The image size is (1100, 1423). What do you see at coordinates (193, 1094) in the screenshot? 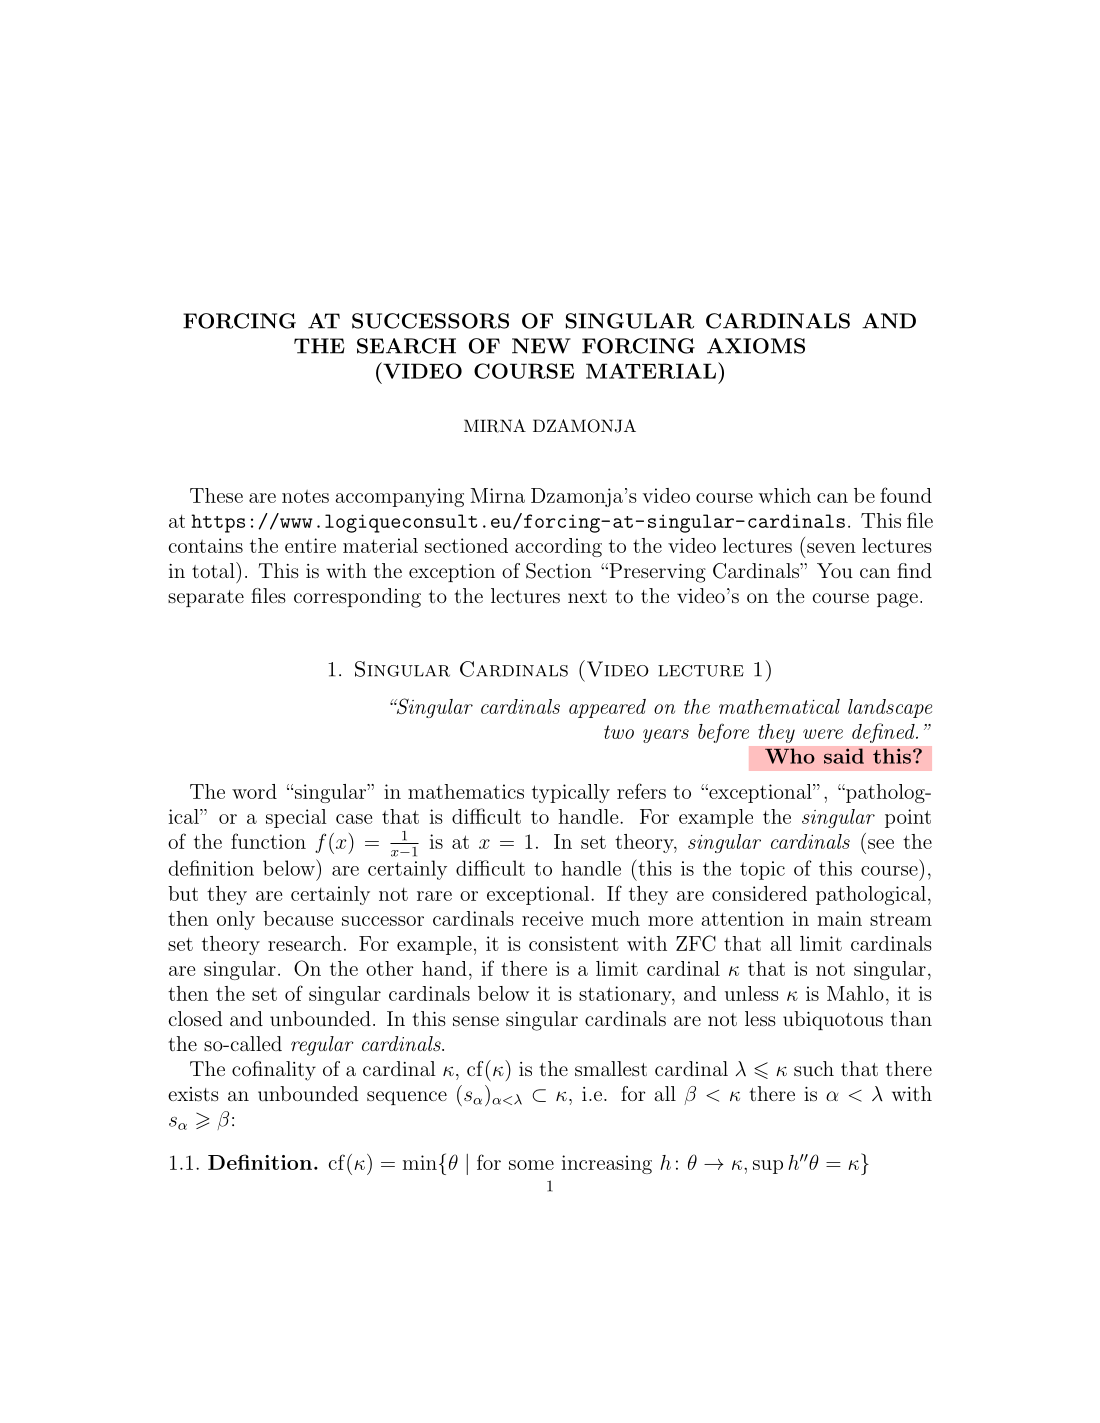
I see `exists` at bounding box center [193, 1094].
